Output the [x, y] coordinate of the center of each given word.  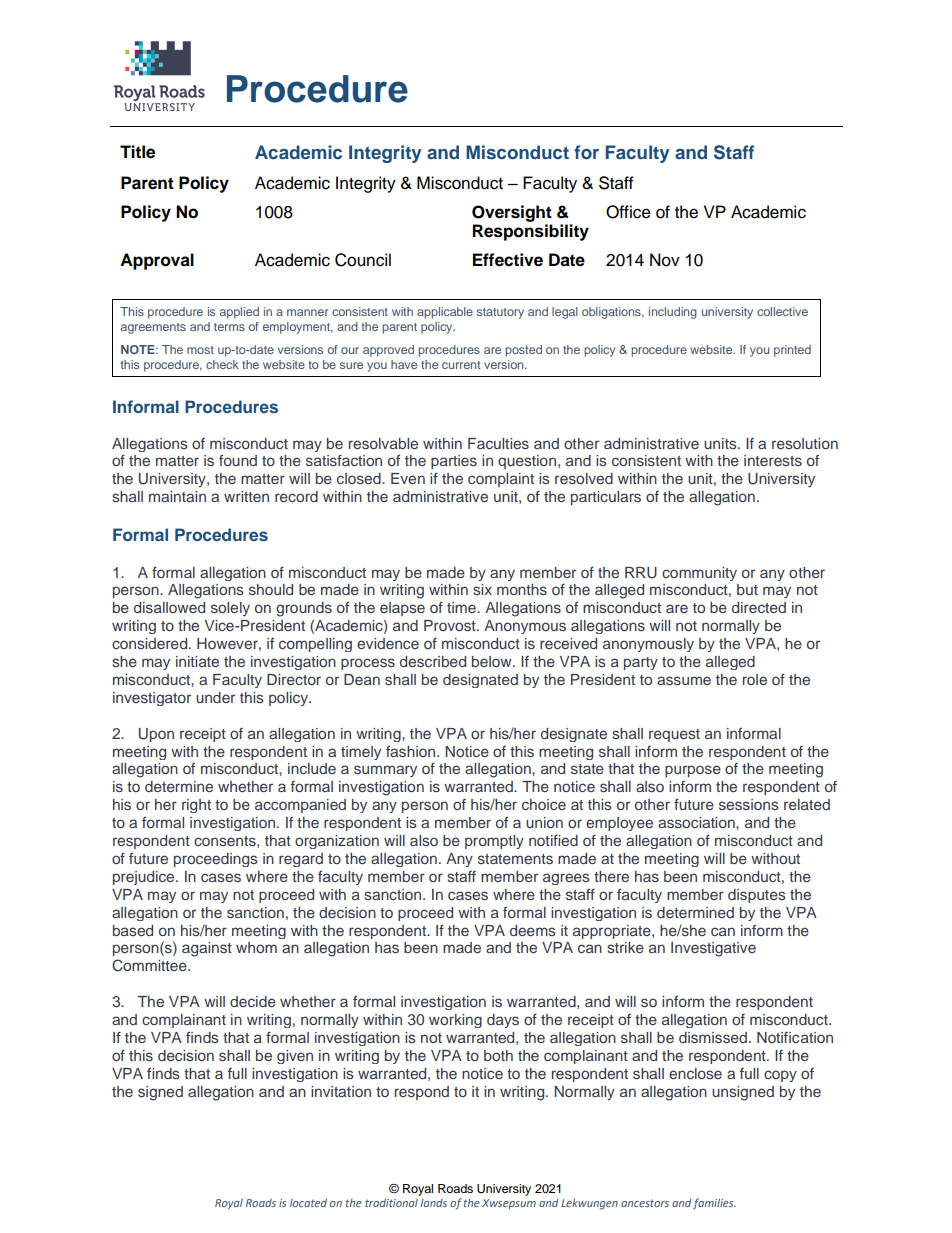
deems [533, 930]
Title [137, 152]
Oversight [512, 213]
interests [773, 460]
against [207, 949]
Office [628, 212]
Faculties [498, 443]
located [308, 1202]
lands [434, 1203]
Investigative [713, 949]
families [714, 1204]
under [215, 697]
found [238, 460]
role [755, 679]
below [493, 661]
